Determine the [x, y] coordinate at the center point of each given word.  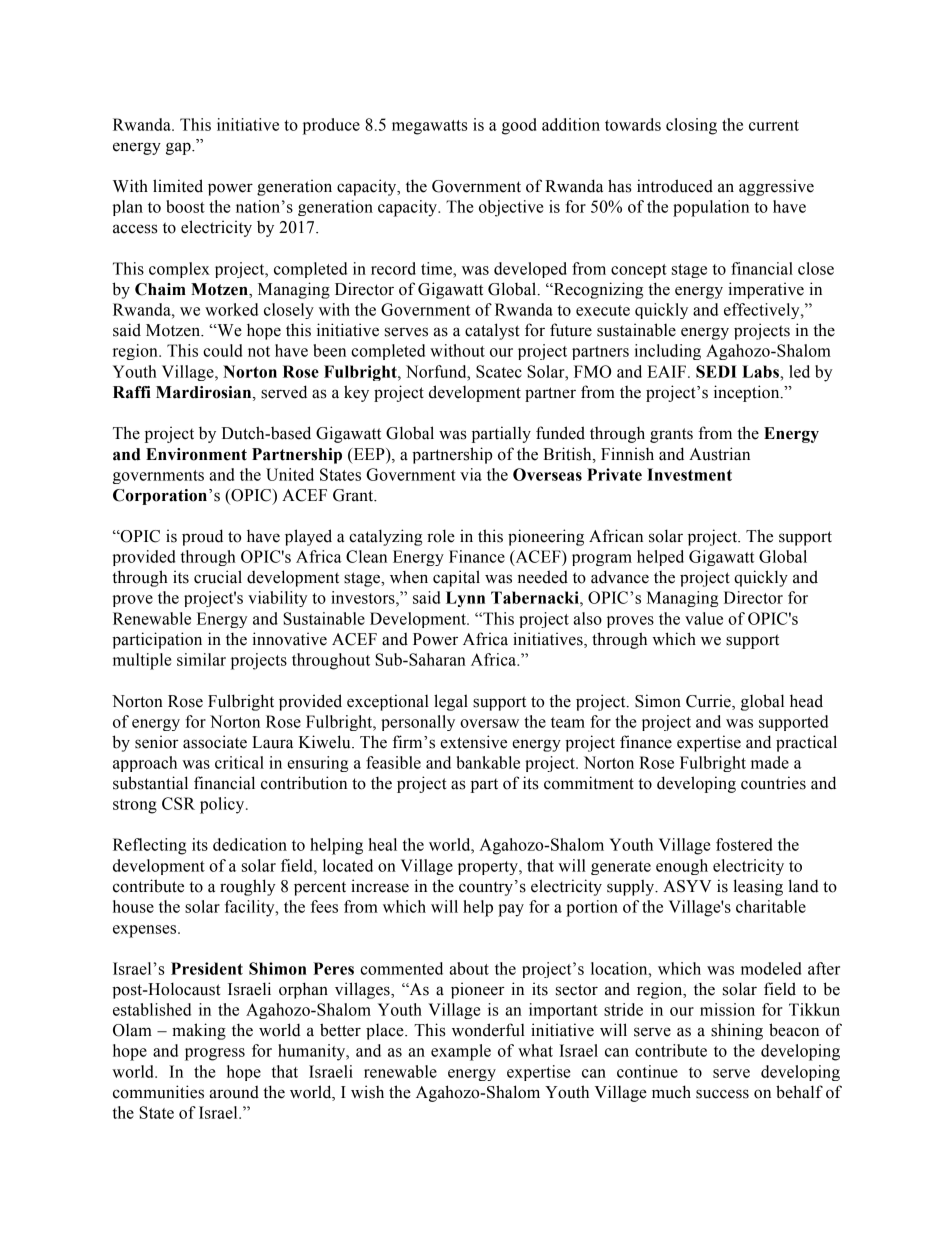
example [461, 1052]
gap [179, 148]
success [722, 1094]
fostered [744, 844]
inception [748, 393]
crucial [218, 577]
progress [215, 1054]
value [704, 618]
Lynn [465, 599]
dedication [250, 844]
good [519, 126]
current [774, 125]
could [223, 350]
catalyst [492, 331]
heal [382, 844]
